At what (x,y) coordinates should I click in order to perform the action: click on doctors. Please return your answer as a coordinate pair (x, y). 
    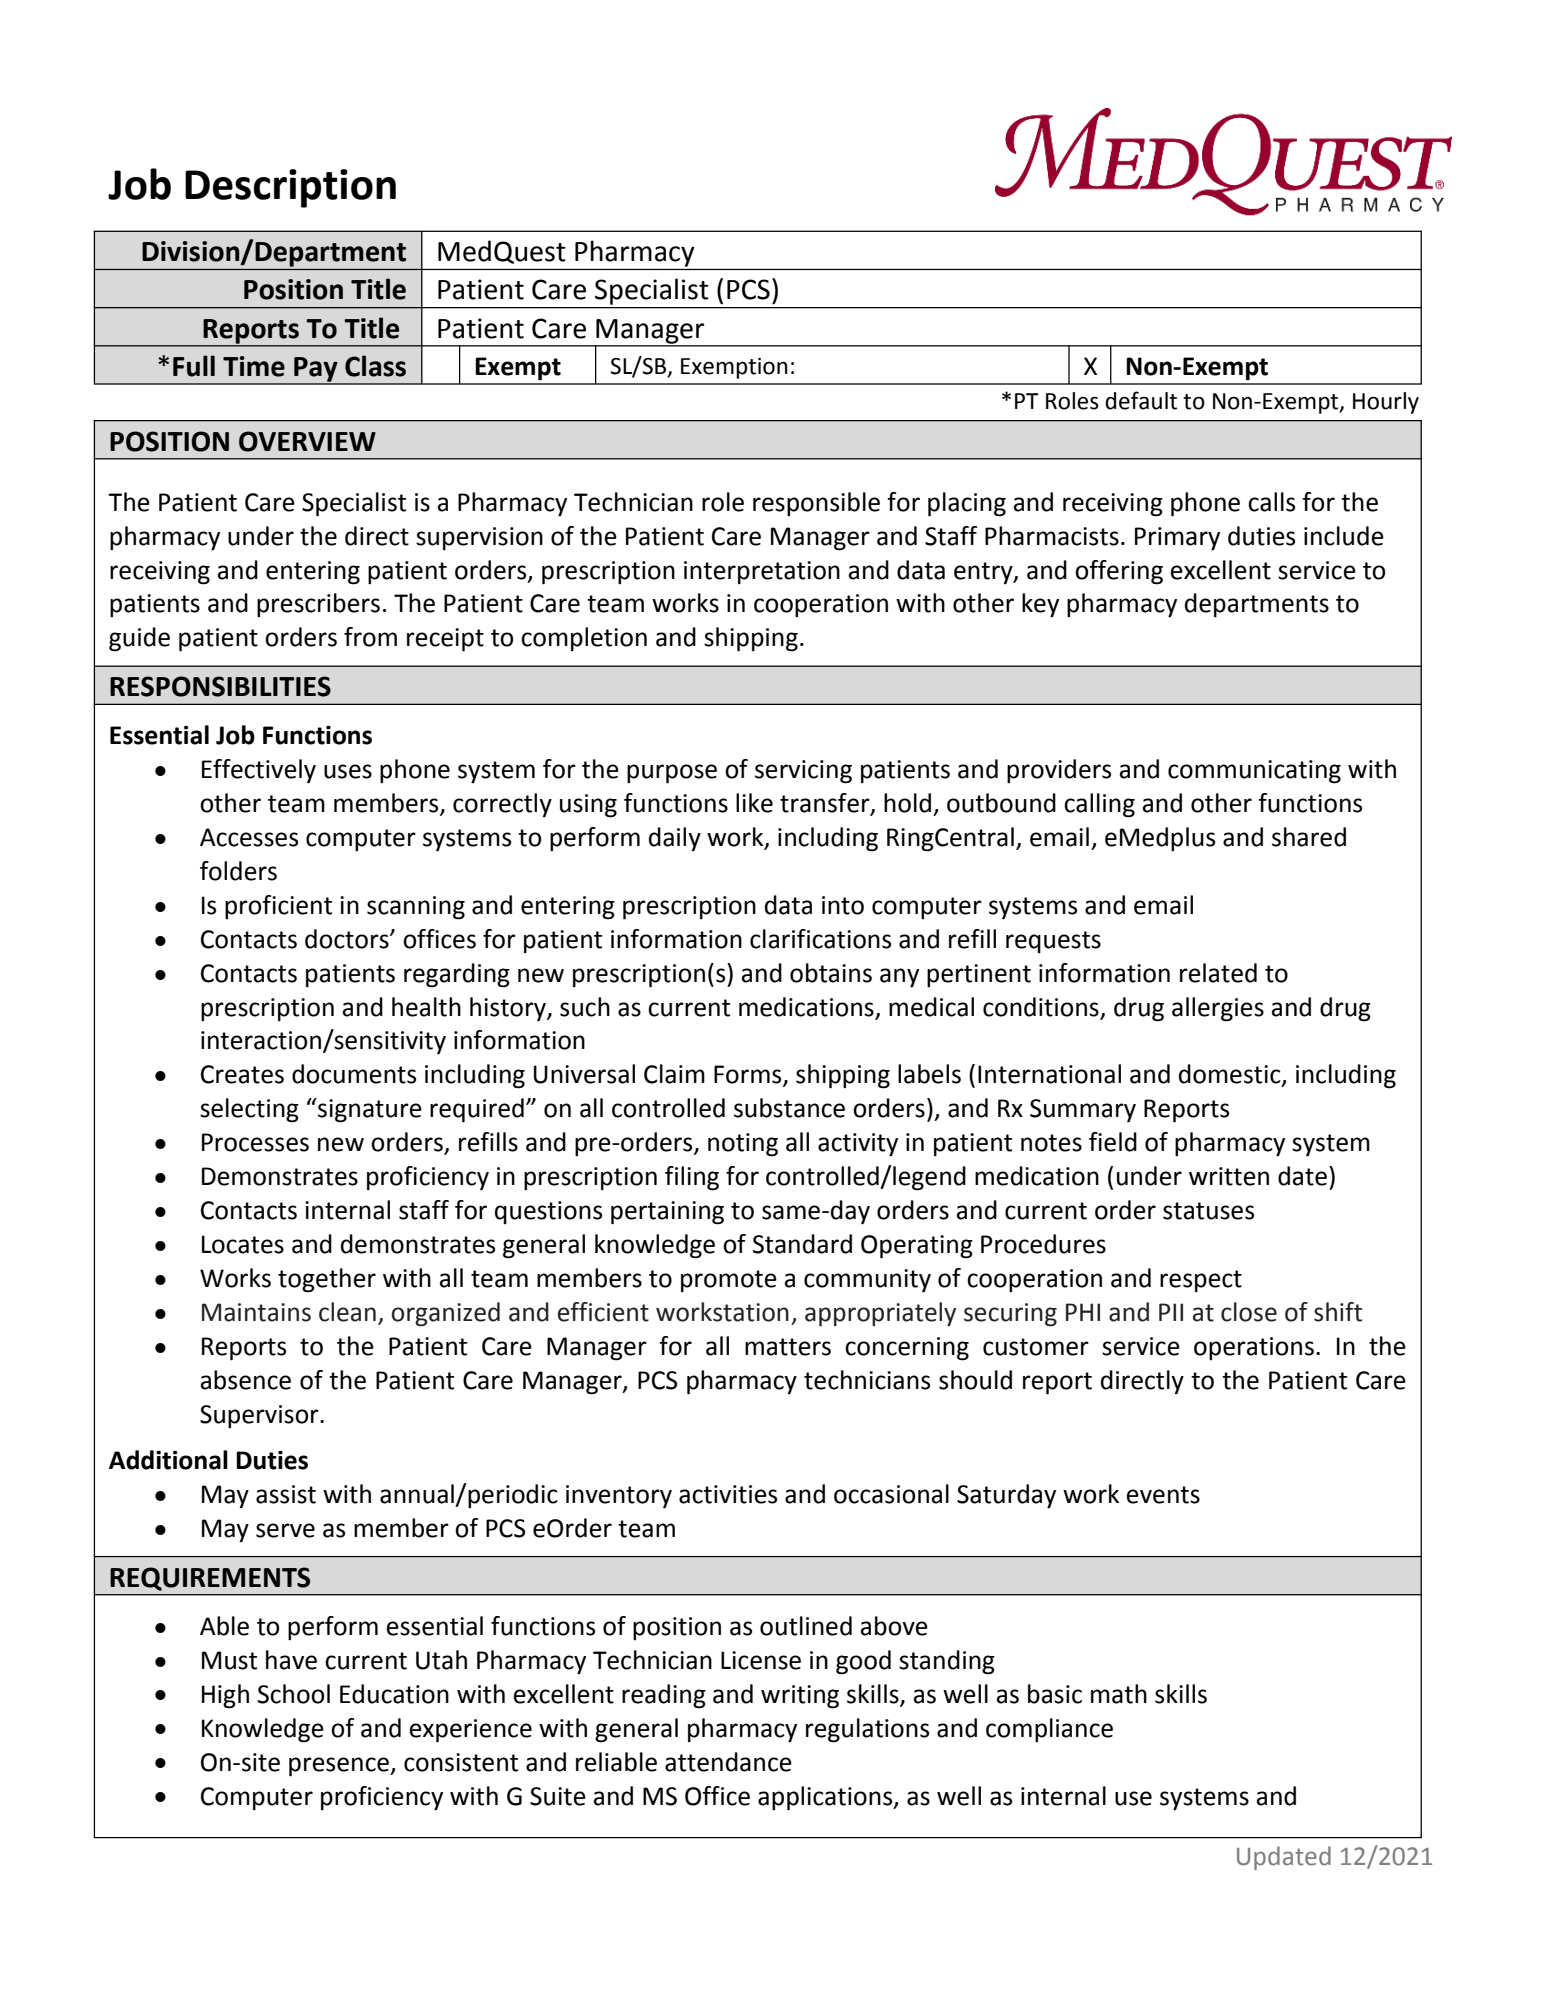
    Looking at the image, I should click on (348, 939).
